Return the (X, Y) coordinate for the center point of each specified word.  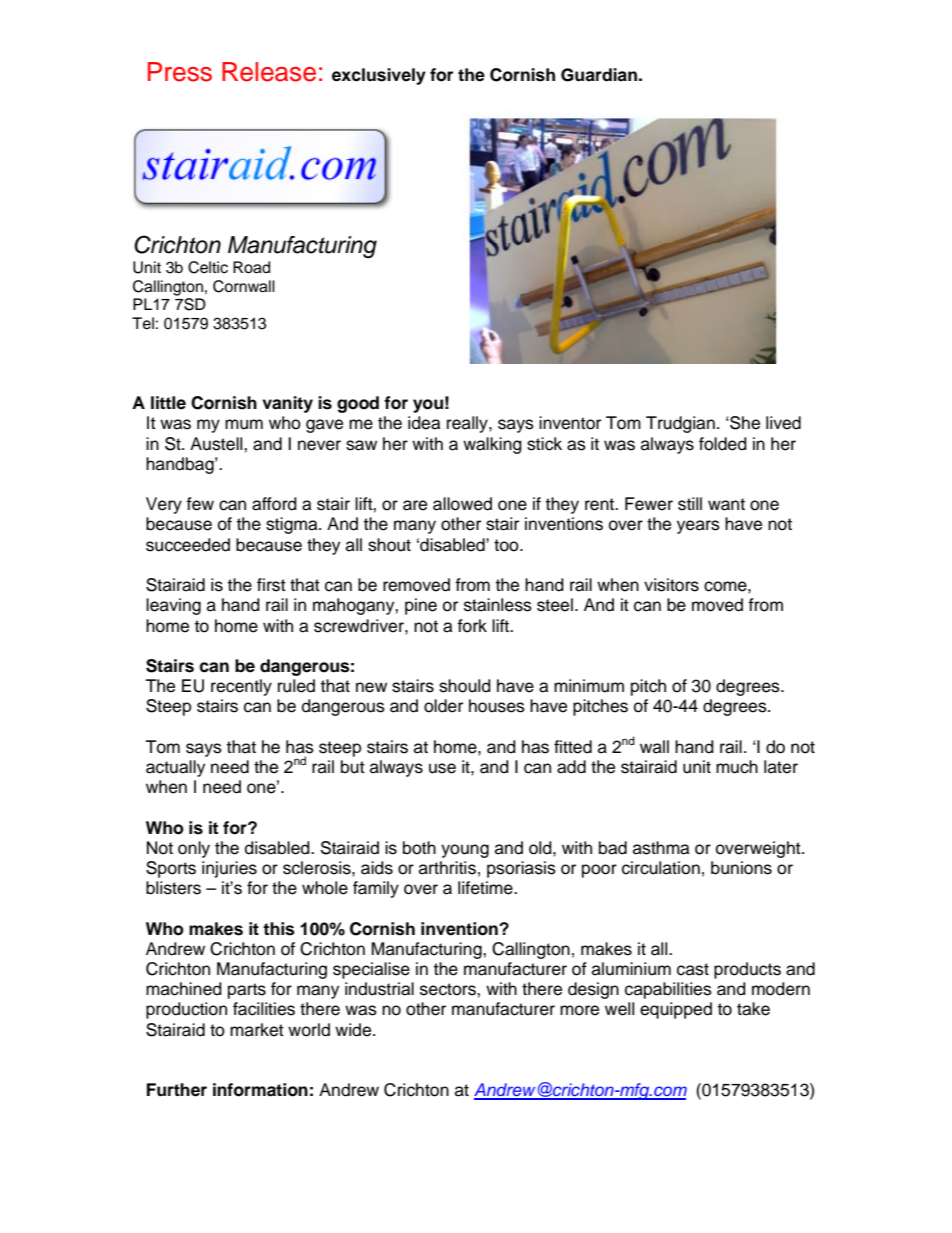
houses (497, 706)
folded (723, 444)
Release (269, 72)
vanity (287, 404)
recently (241, 687)
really (468, 424)
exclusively (379, 76)
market (257, 1030)
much (737, 767)
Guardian (599, 75)
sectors (449, 989)
